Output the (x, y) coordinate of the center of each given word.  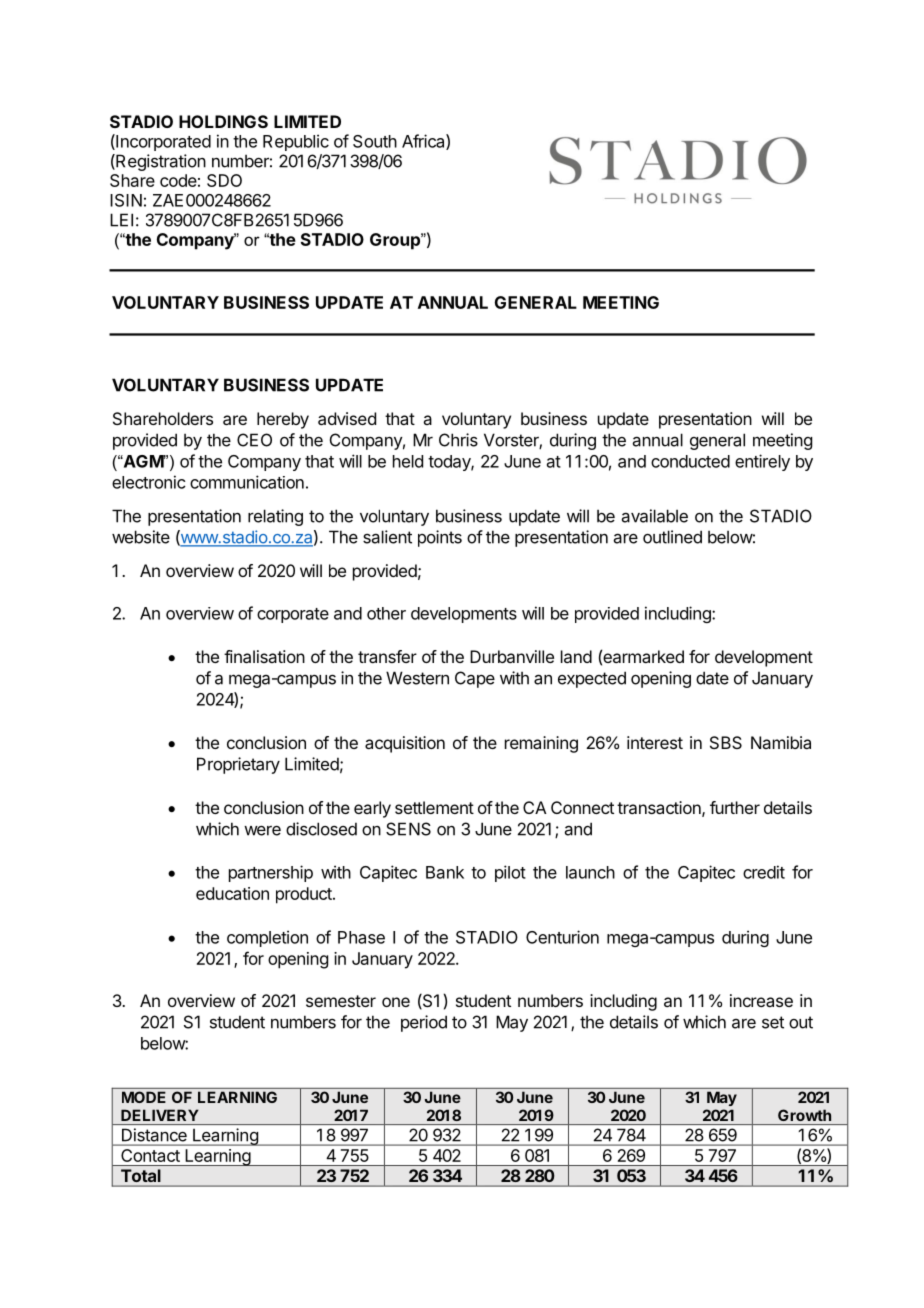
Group (396, 241)
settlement (434, 807)
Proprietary (238, 765)
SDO (224, 180)
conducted (690, 461)
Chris (458, 440)
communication (247, 482)
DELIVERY (160, 1115)
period (424, 1023)
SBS (726, 742)
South (375, 141)
